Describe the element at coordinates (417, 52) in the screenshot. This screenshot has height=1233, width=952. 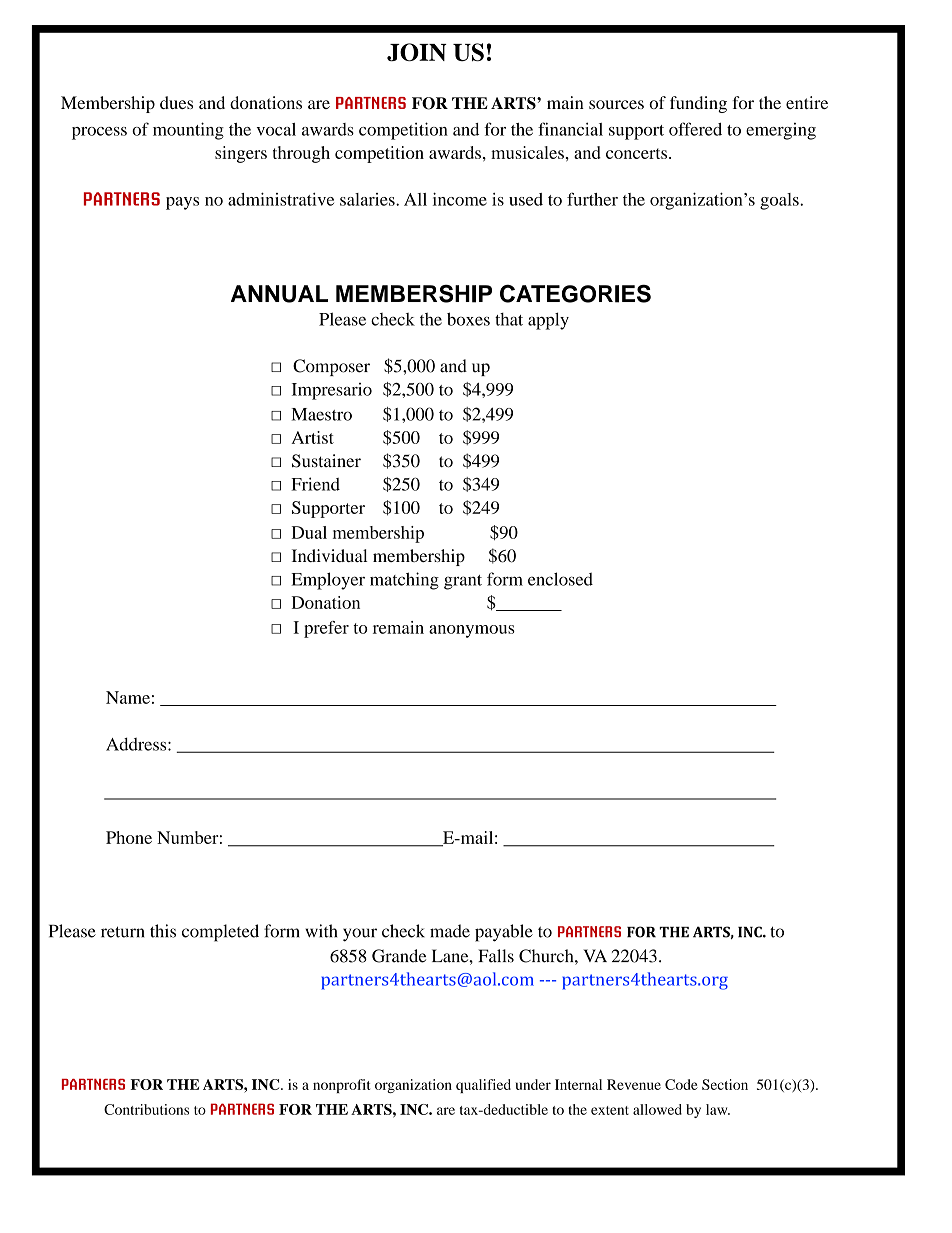
I see `JOIN` at that location.
